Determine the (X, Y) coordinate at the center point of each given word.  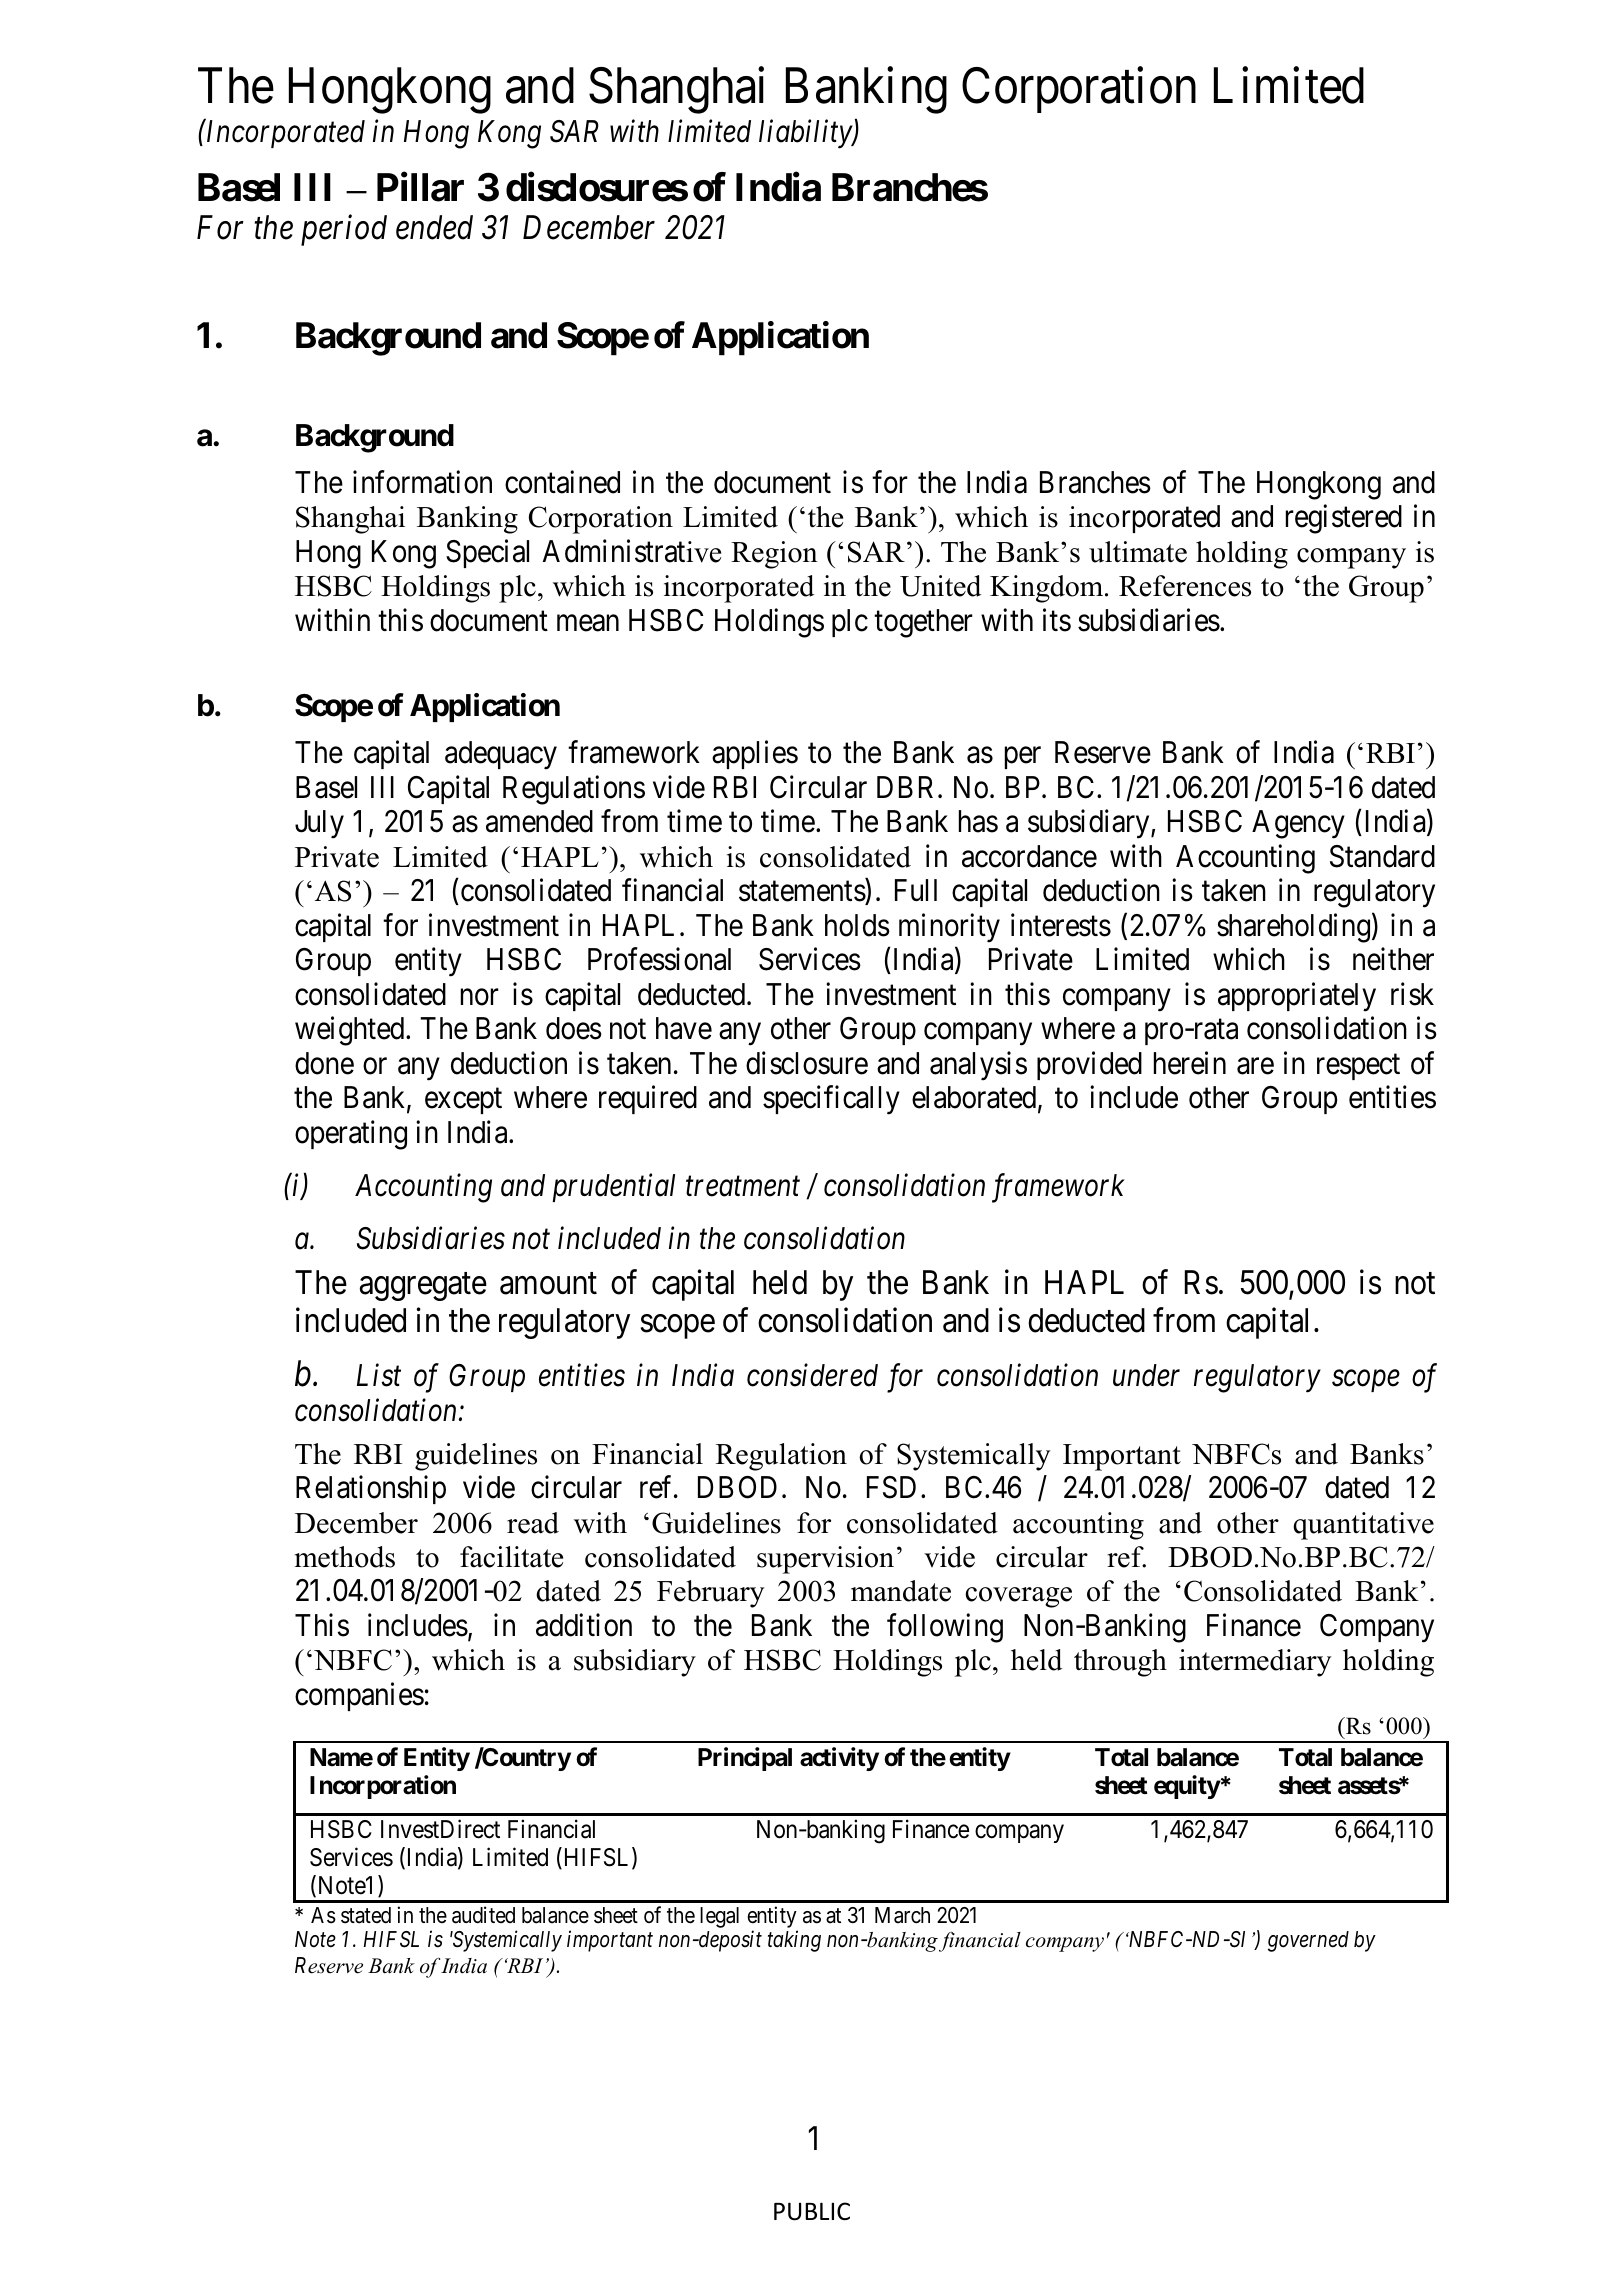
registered (1344, 519)
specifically (831, 1100)
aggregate (423, 1287)
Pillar (420, 187)
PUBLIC (812, 2211)
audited (483, 1915)
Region (774, 555)
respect (1358, 1067)
